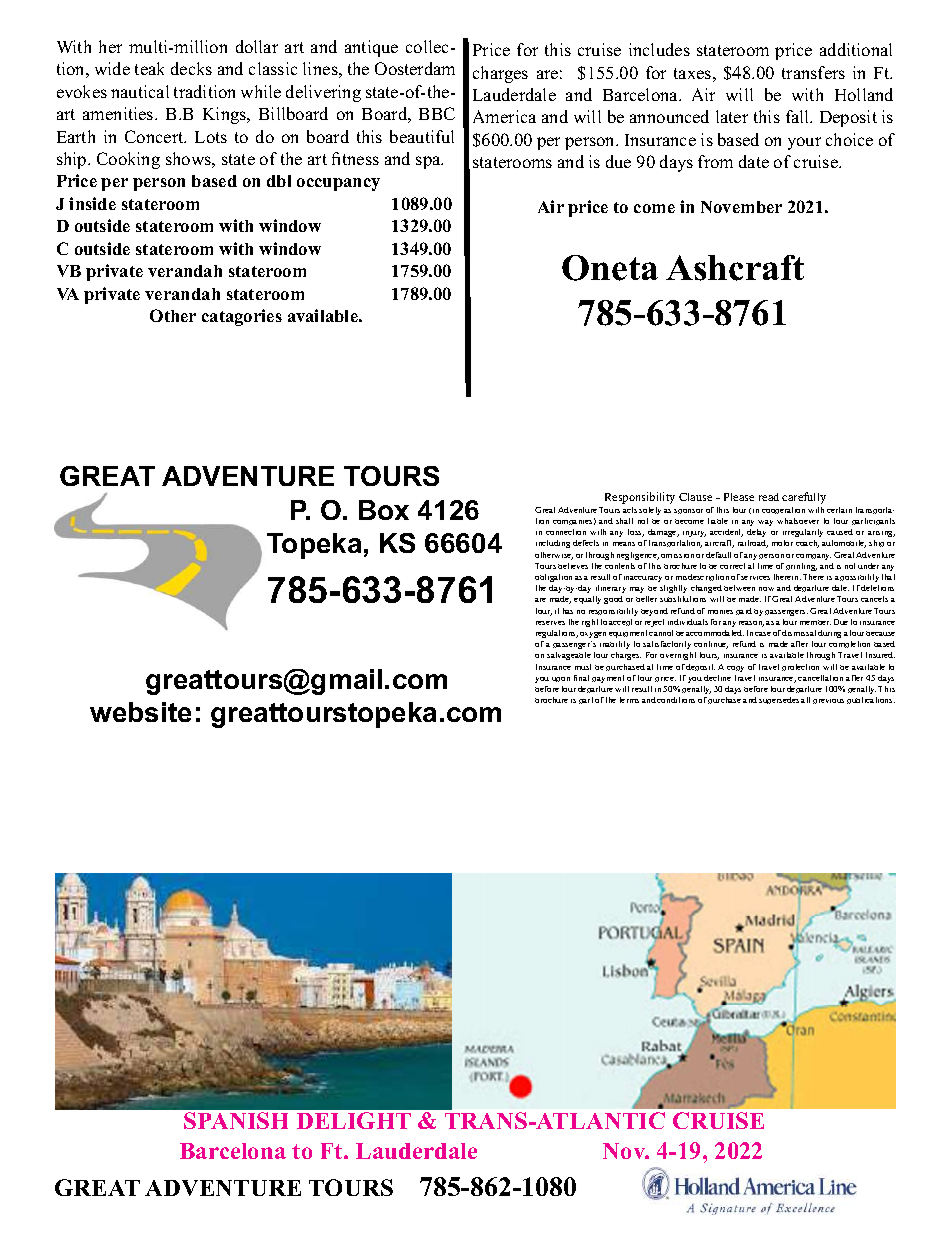 The width and height of the document is (952, 1233). What do you see at coordinates (191, 68) in the document?
I see `decks` at bounding box center [191, 68].
